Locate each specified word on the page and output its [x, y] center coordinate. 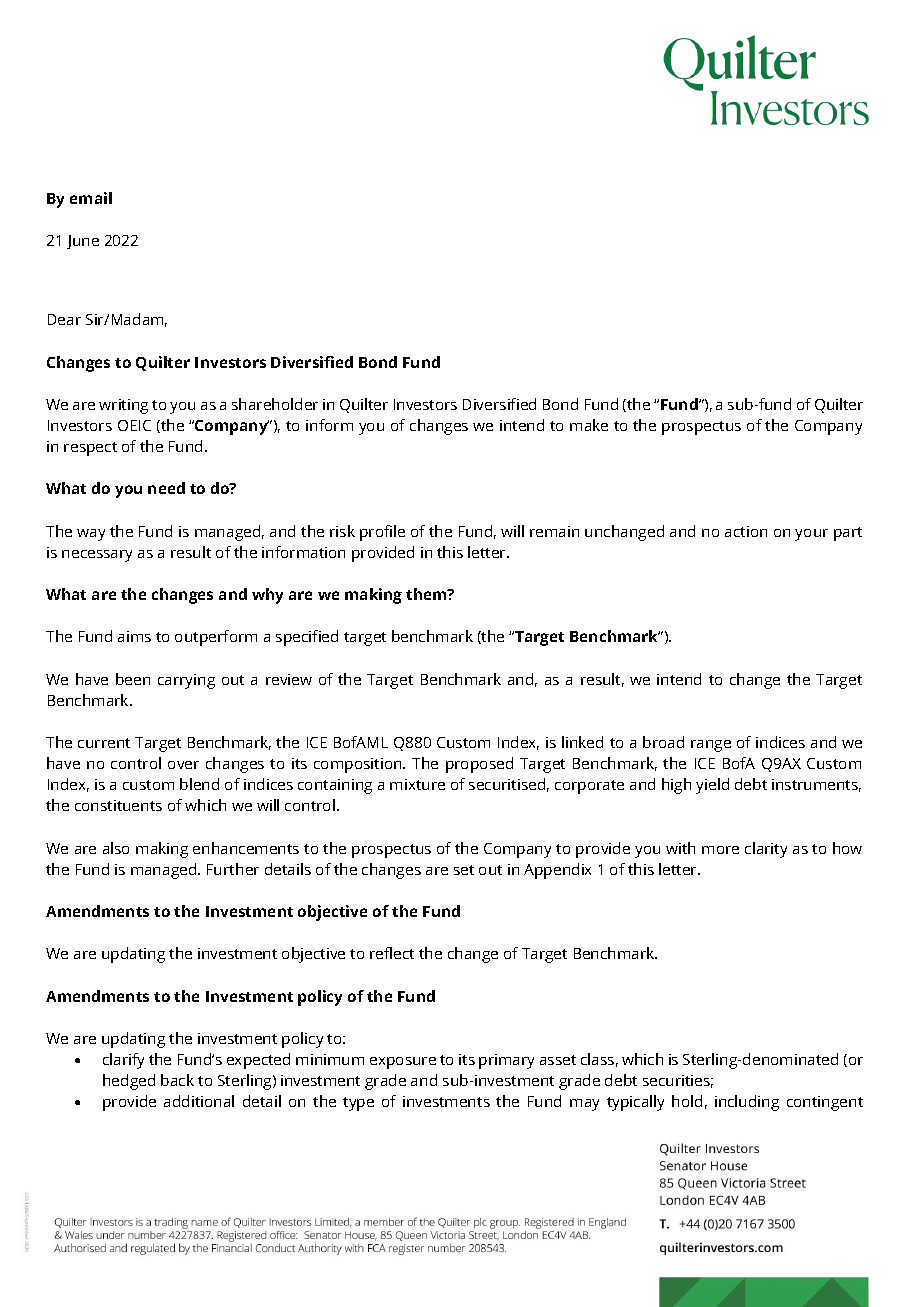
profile [382, 533]
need [166, 488]
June [83, 242]
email [91, 198]
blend [199, 784]
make [589, 425]
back [177, 1080]
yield [712, 786]
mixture [417, 784]
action [746, 531]
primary [506, 1061]
